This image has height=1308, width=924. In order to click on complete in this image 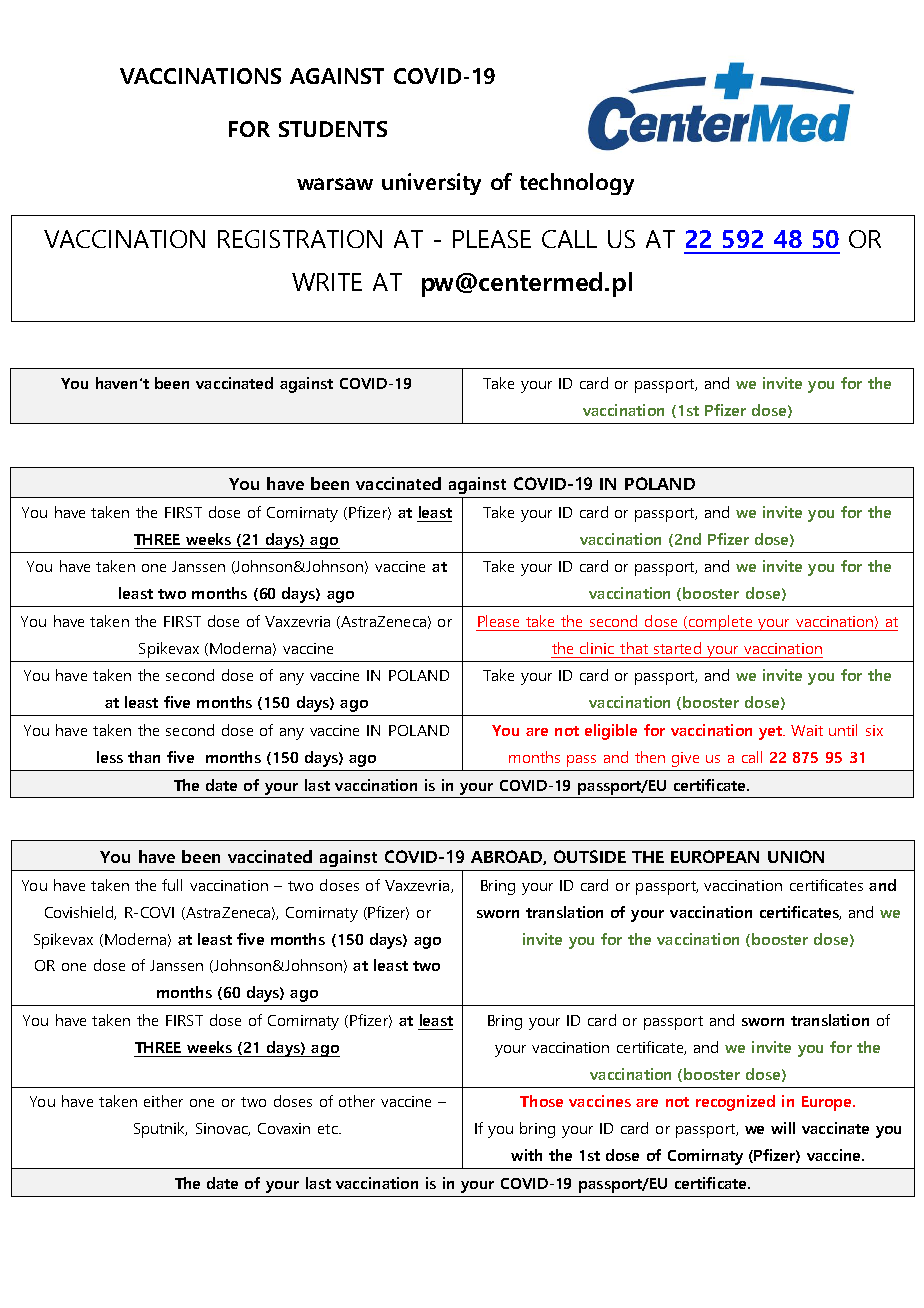, I will do `click(721, 623)`.
